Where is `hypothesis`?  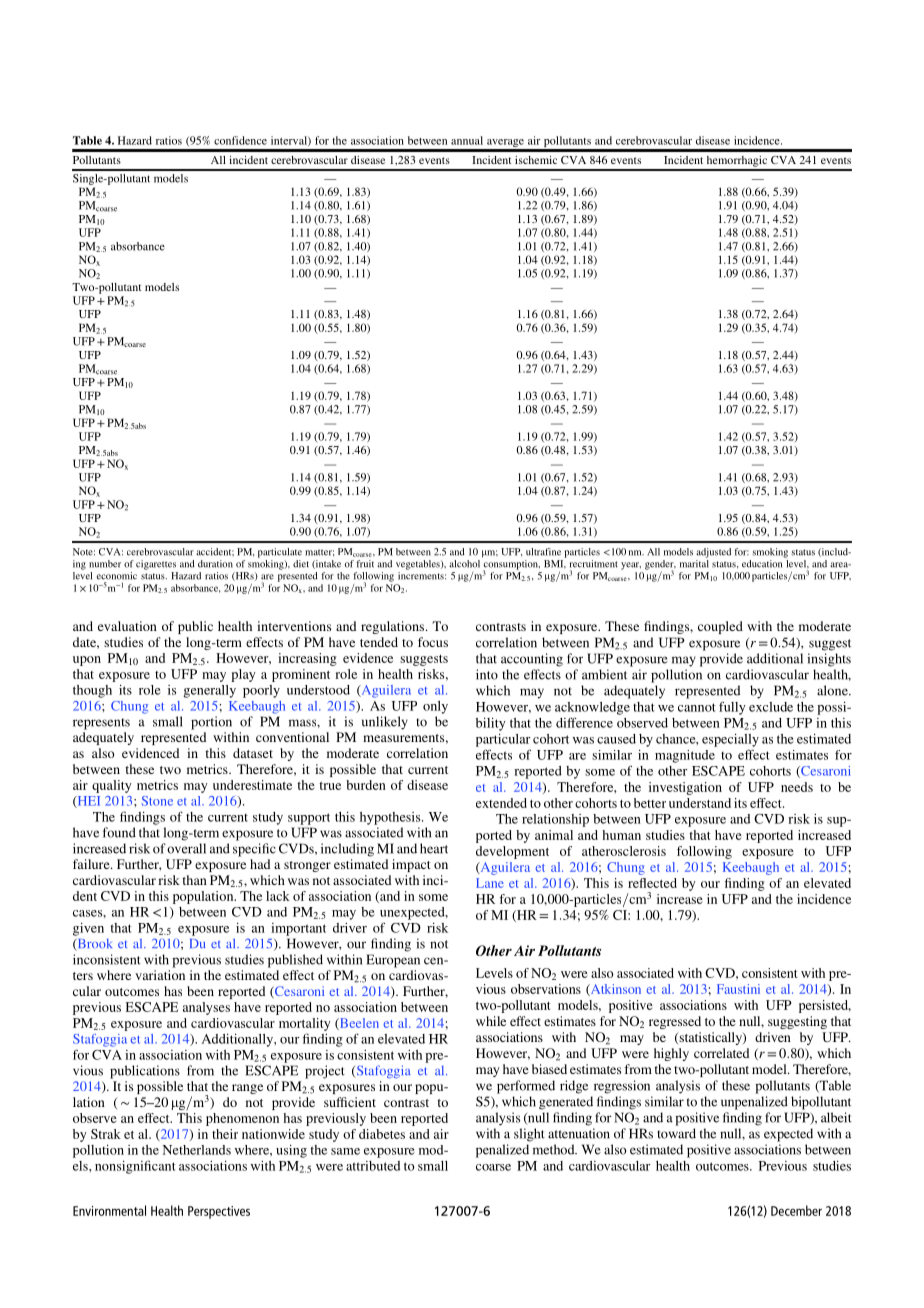
hypothesis is located at coordinates (391, 818).
